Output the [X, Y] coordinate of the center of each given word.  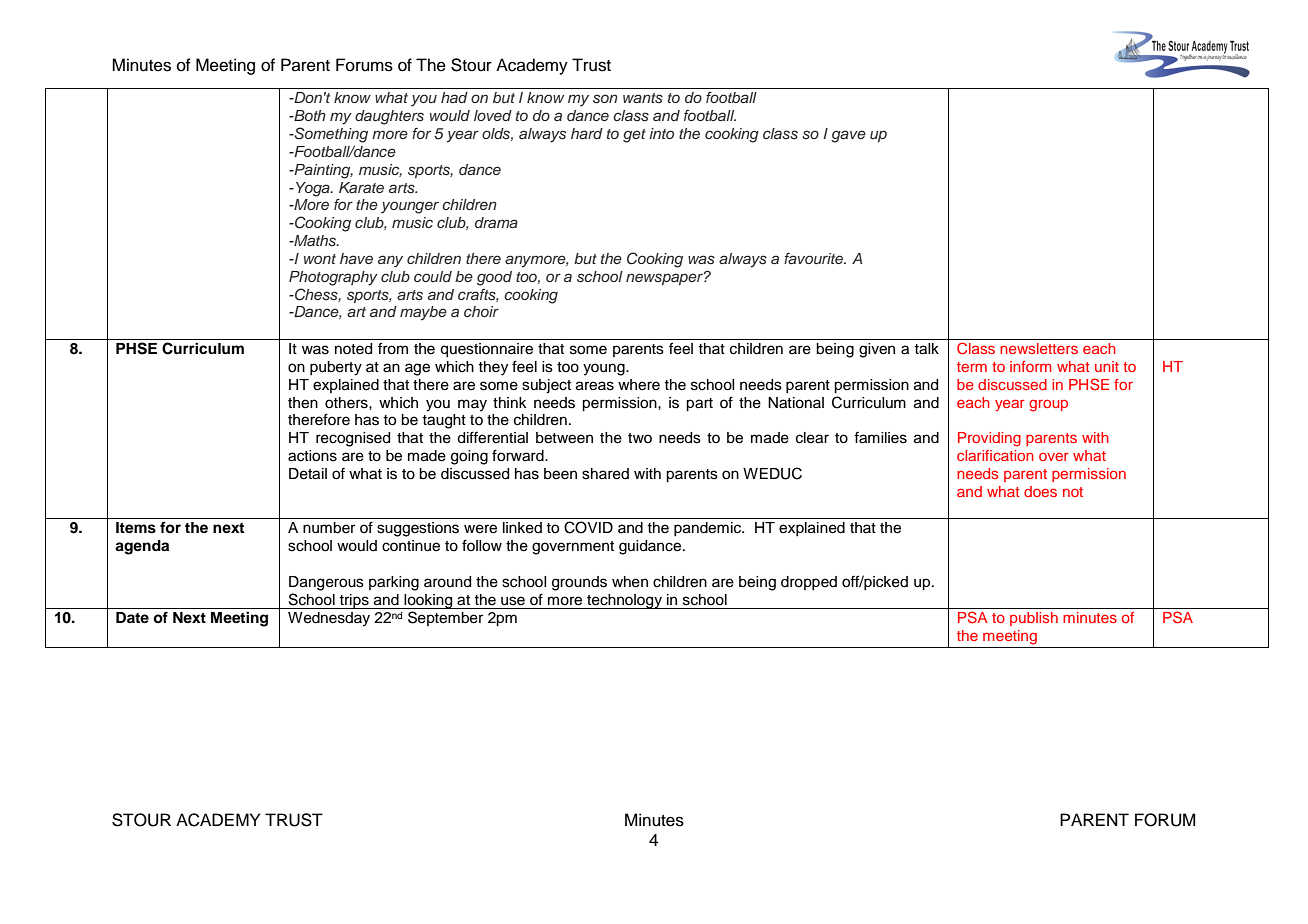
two [640, 438]
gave [848, 136]
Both [309, 115]
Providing [989, 439]
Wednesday [329, 619]
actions [312, 456]
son [605, 99]
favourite [815, 258]
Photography [333, 278]
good [494, 278]
